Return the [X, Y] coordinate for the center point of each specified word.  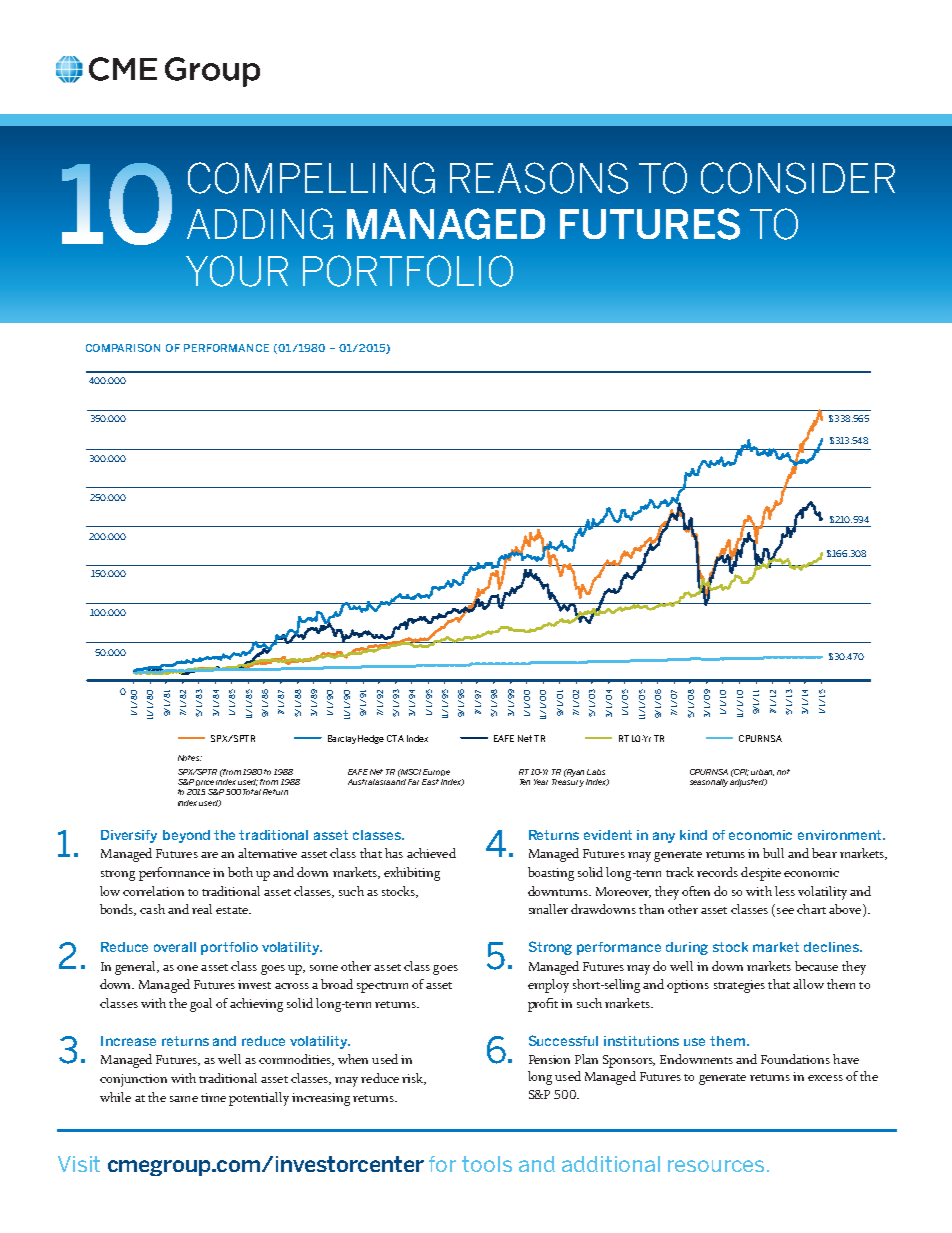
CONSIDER [798, 178]
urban [762, 772]
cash [152, 909]
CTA [395, 738]
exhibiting [412, 874]
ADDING [260, 224]
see [785, 911]
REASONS [539, 178]
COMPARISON [123, 348]
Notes [190, 758]
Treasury [568, 781]
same [184, 1099]
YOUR [237, 271]
